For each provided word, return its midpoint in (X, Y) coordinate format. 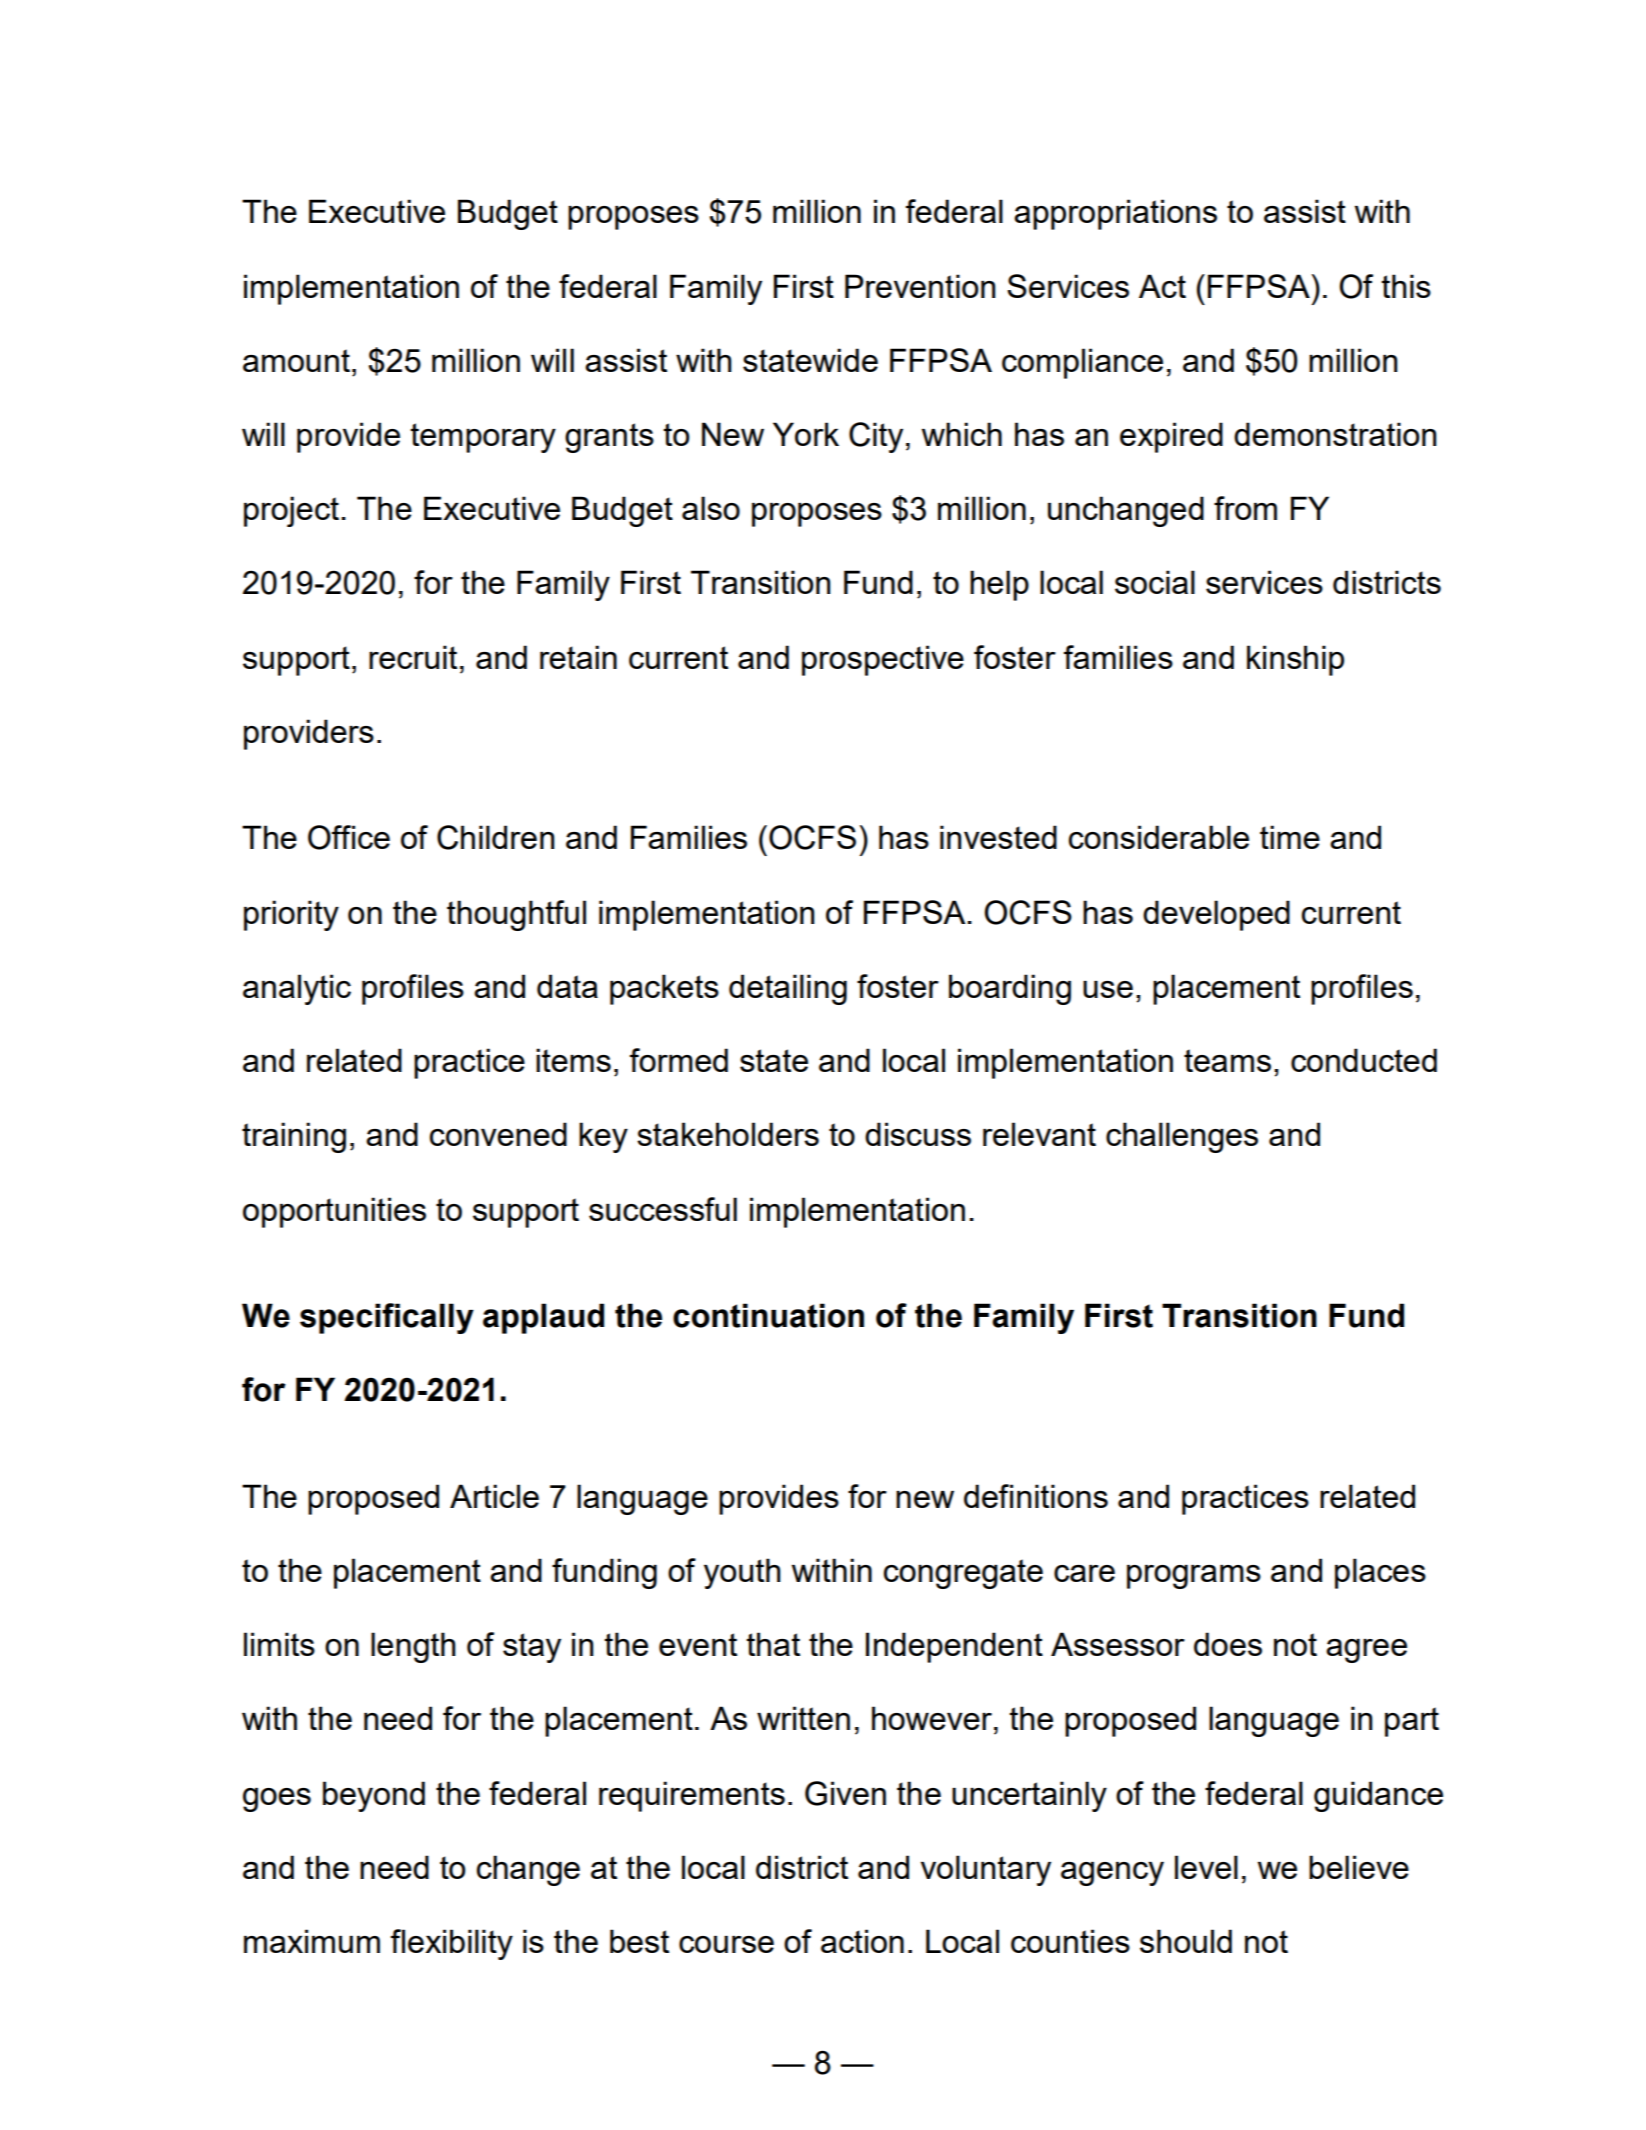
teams (1227, 1060)
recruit (413, 657)
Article (494, 1496)
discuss (918, 1134)
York (806, 434)
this (1406, 286)
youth (742, 1573)
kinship (1295, 660)
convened (498, 1134)
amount (296, 360)
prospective (883, 660)
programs (1194, 1577)
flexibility (452, 1944)
